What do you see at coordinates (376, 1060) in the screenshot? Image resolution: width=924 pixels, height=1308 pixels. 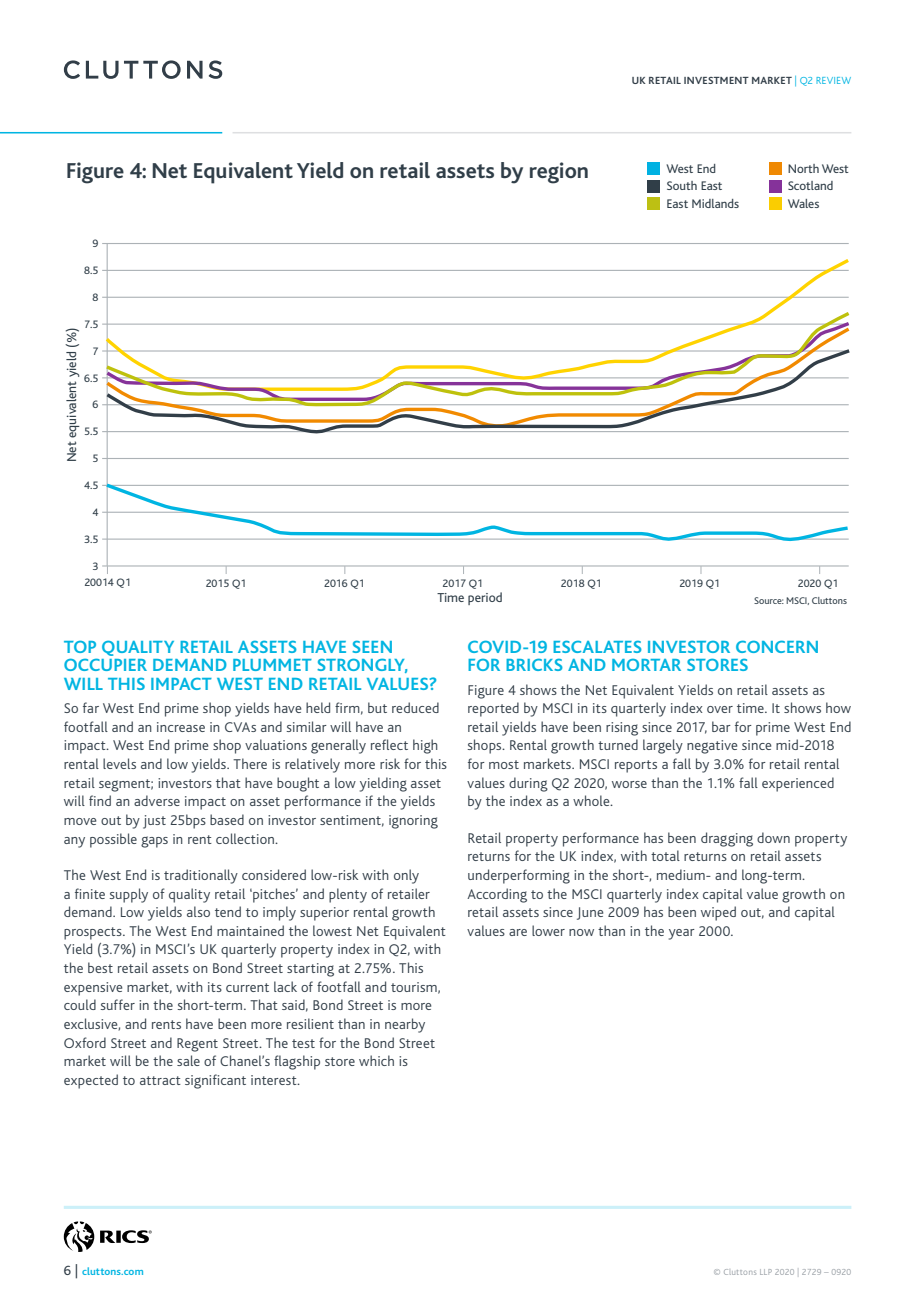 I see `which` at bounding box center [376, 1060].
